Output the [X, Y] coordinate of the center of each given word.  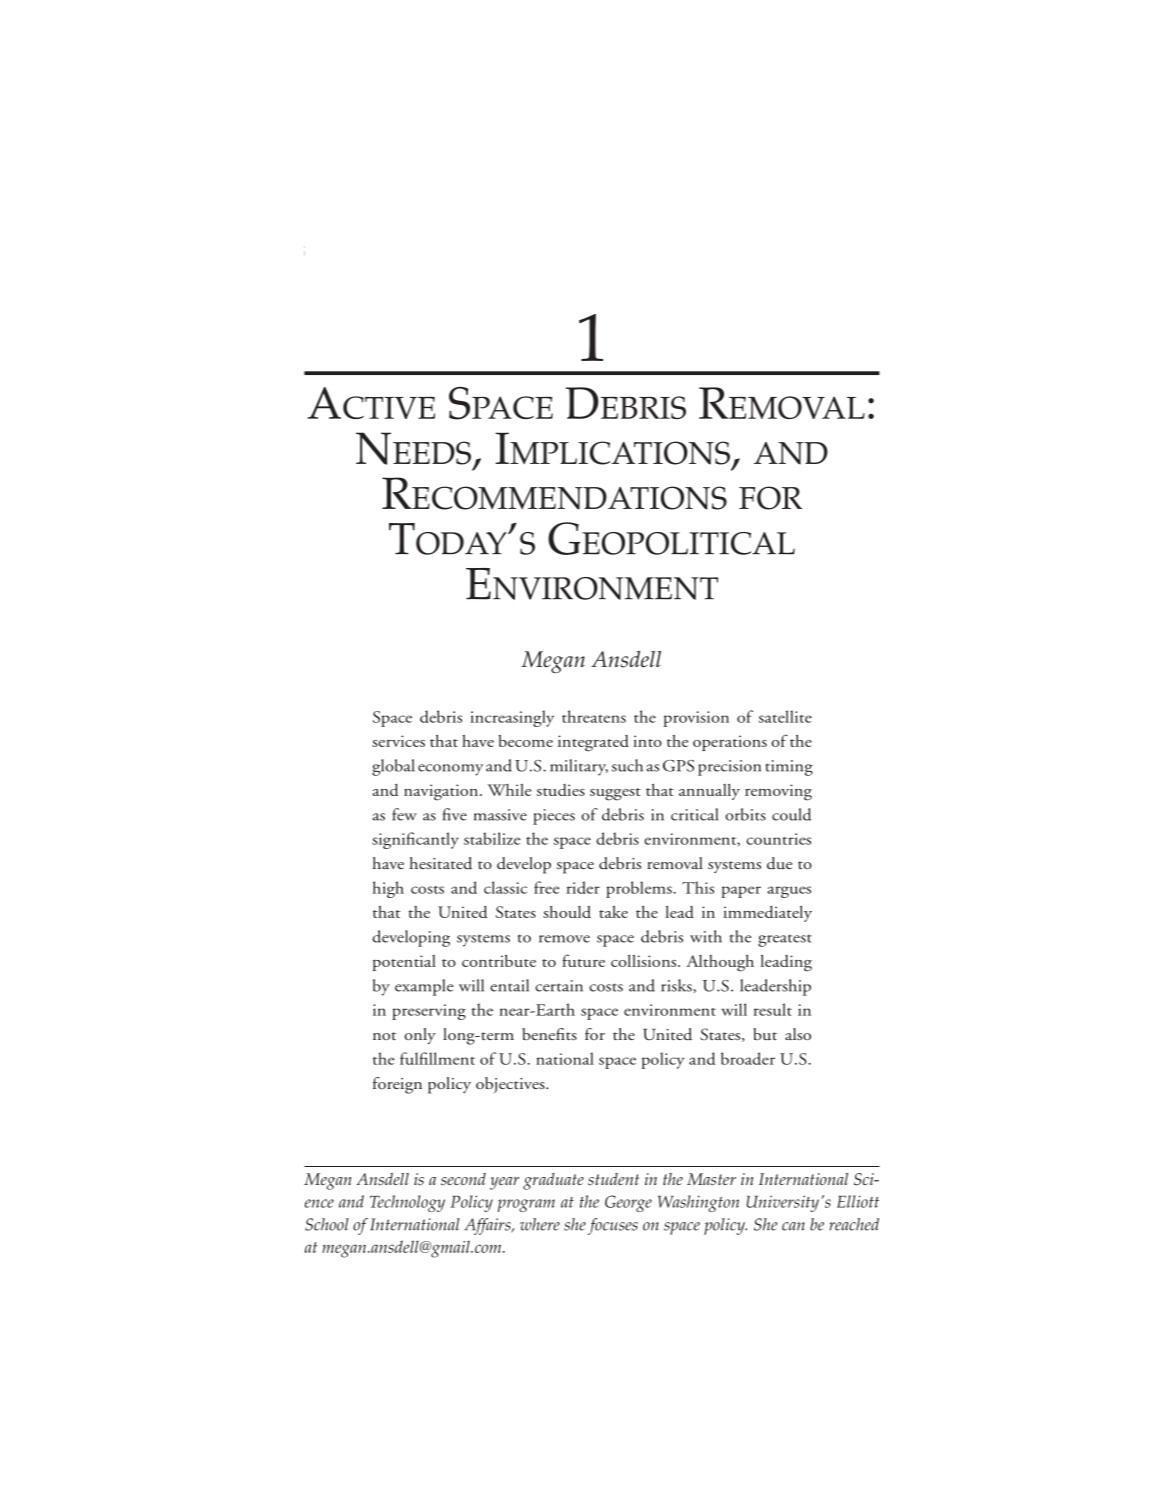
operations [730, 743]
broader [748, 1058]
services [398, 741]
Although [720, 963]
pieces [554, 817]
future [583, 960]
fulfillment [437, 1058]
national [565, 1058]
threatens [594, 716]
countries [778, 839]
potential [404, 963]
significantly [415, 840]
